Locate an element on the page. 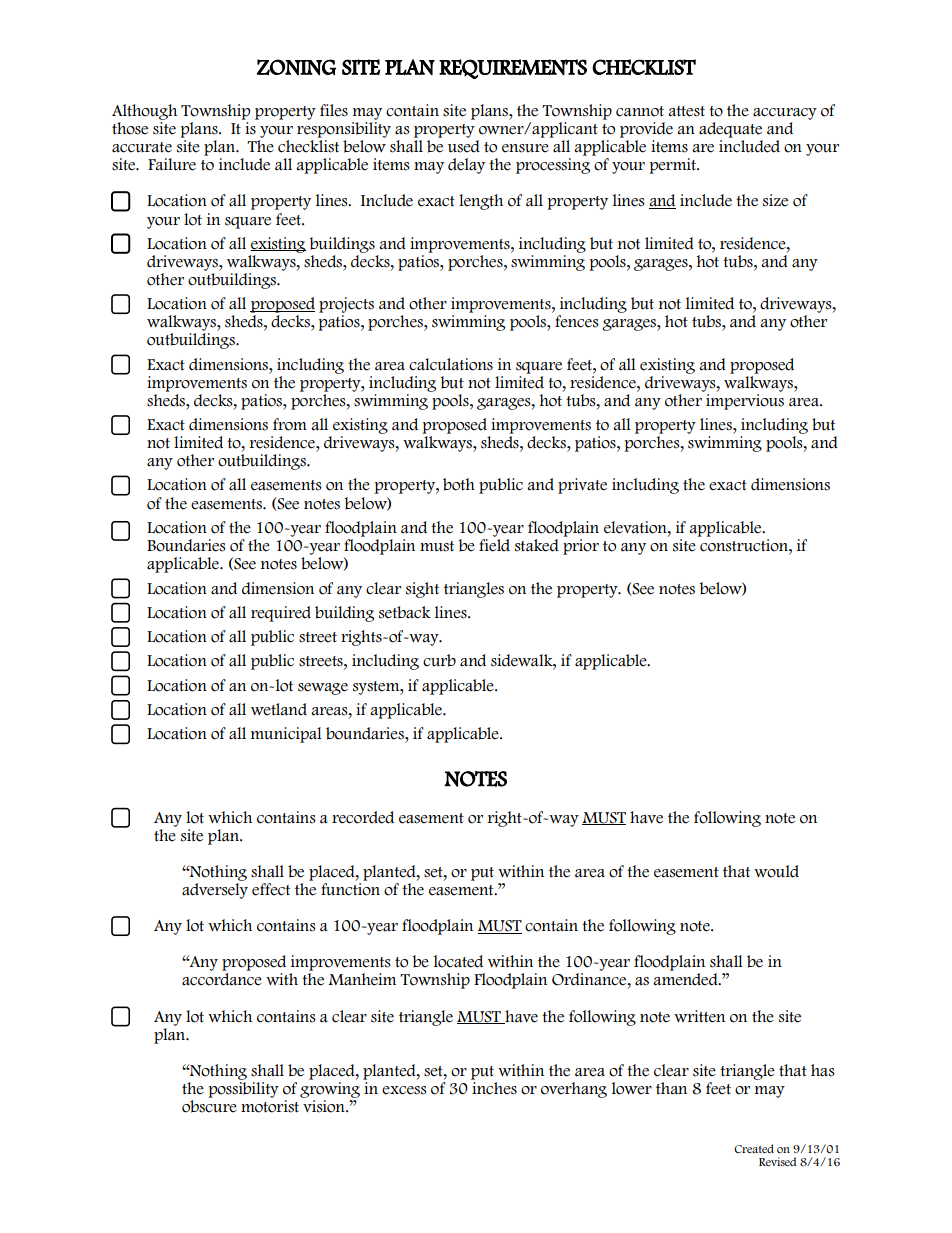 This image has width=952, height=1233. Although is located at coordinates (144, 112).
